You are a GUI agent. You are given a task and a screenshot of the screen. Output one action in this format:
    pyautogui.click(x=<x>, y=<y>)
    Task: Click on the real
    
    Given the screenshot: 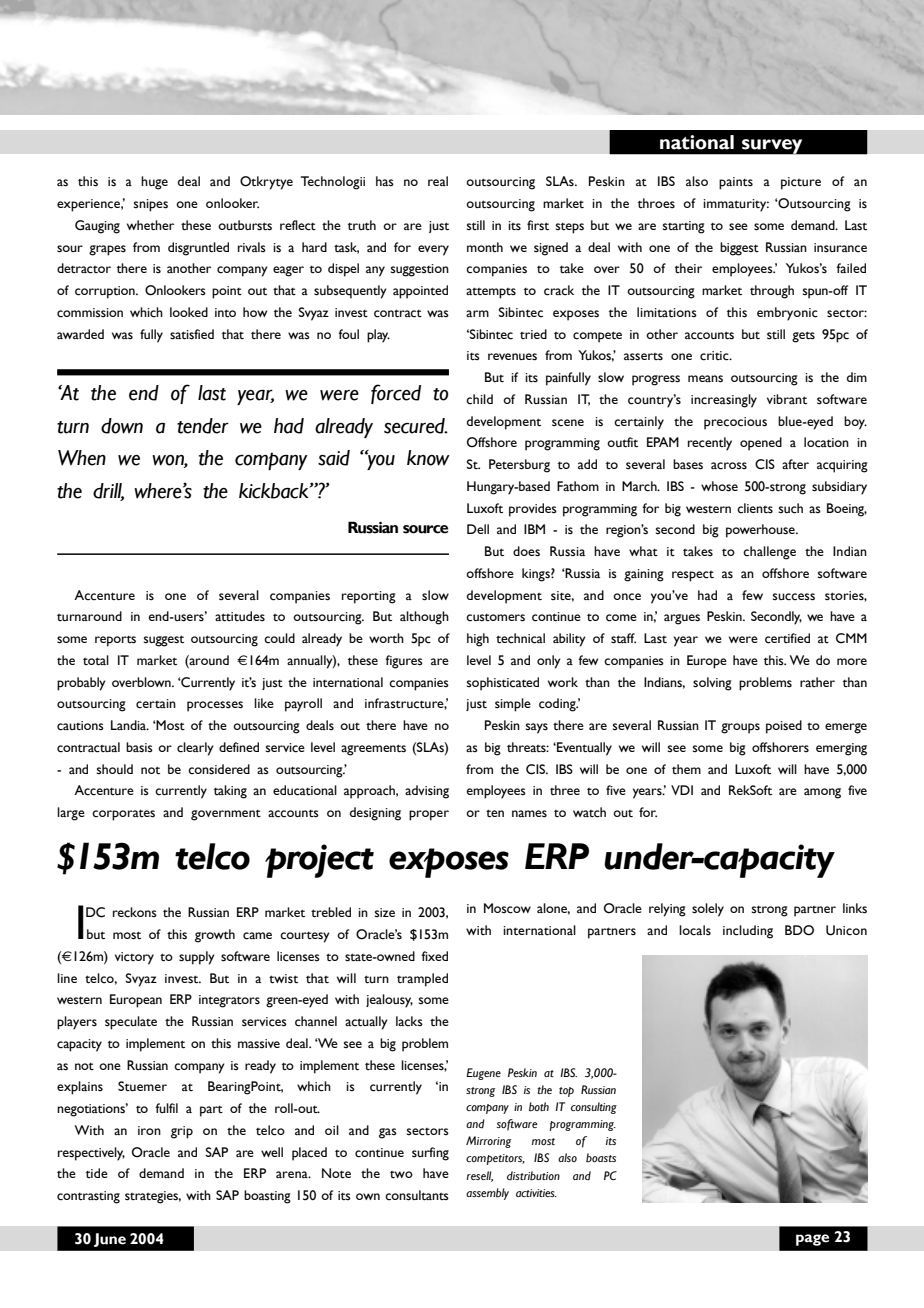 What is the action you would take?
    pyautogui.click(x=438, y=181)
